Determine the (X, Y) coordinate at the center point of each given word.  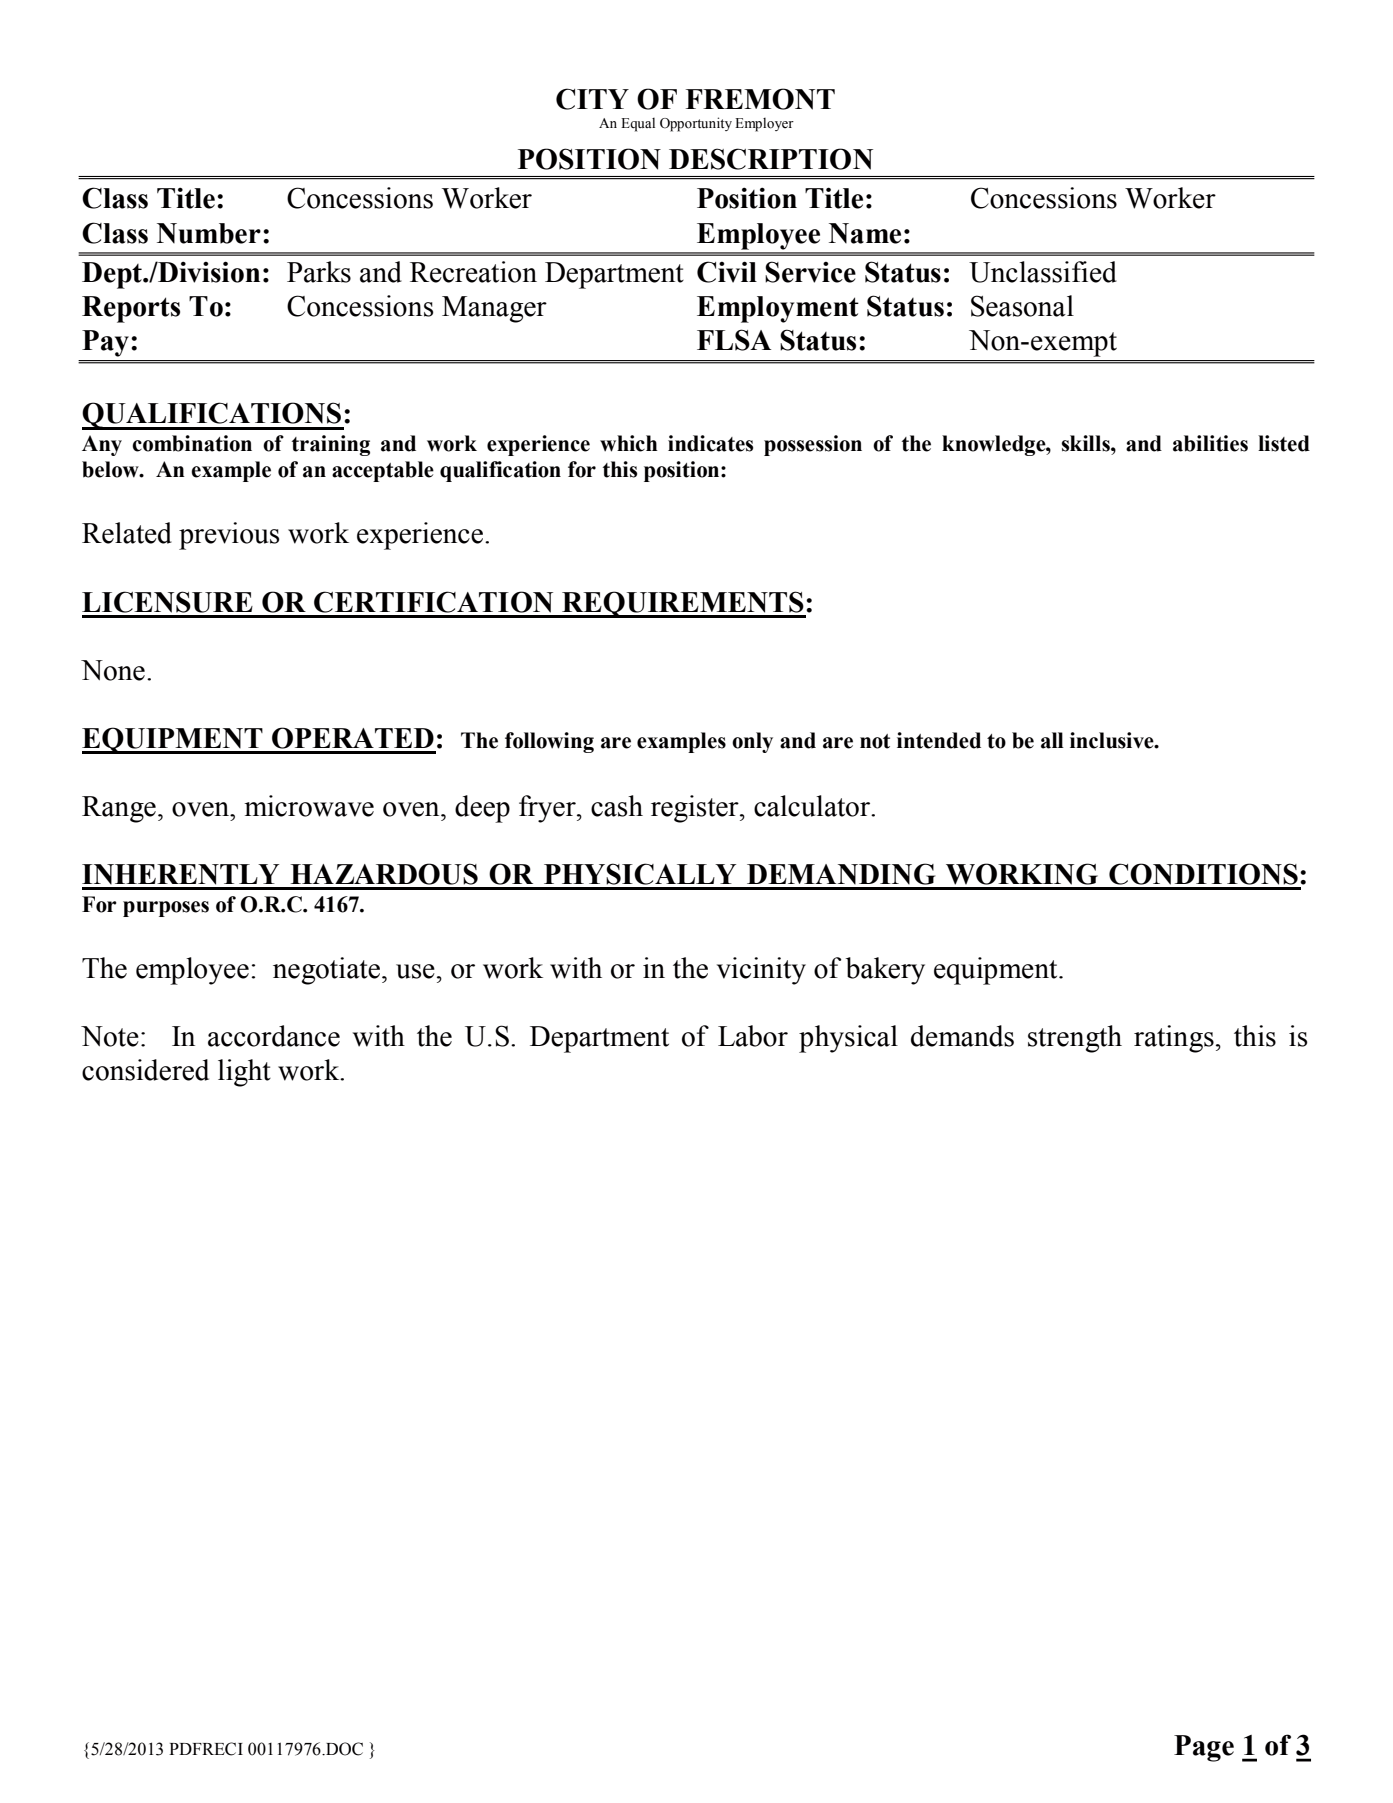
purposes (166, 909)
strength (1075, 1039)
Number (209, 233)
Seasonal (1022, 306)
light (244, 1073)
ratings (1174, 1039)
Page (1204, 1748)
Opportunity (696, 124)
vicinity (761, 971)
